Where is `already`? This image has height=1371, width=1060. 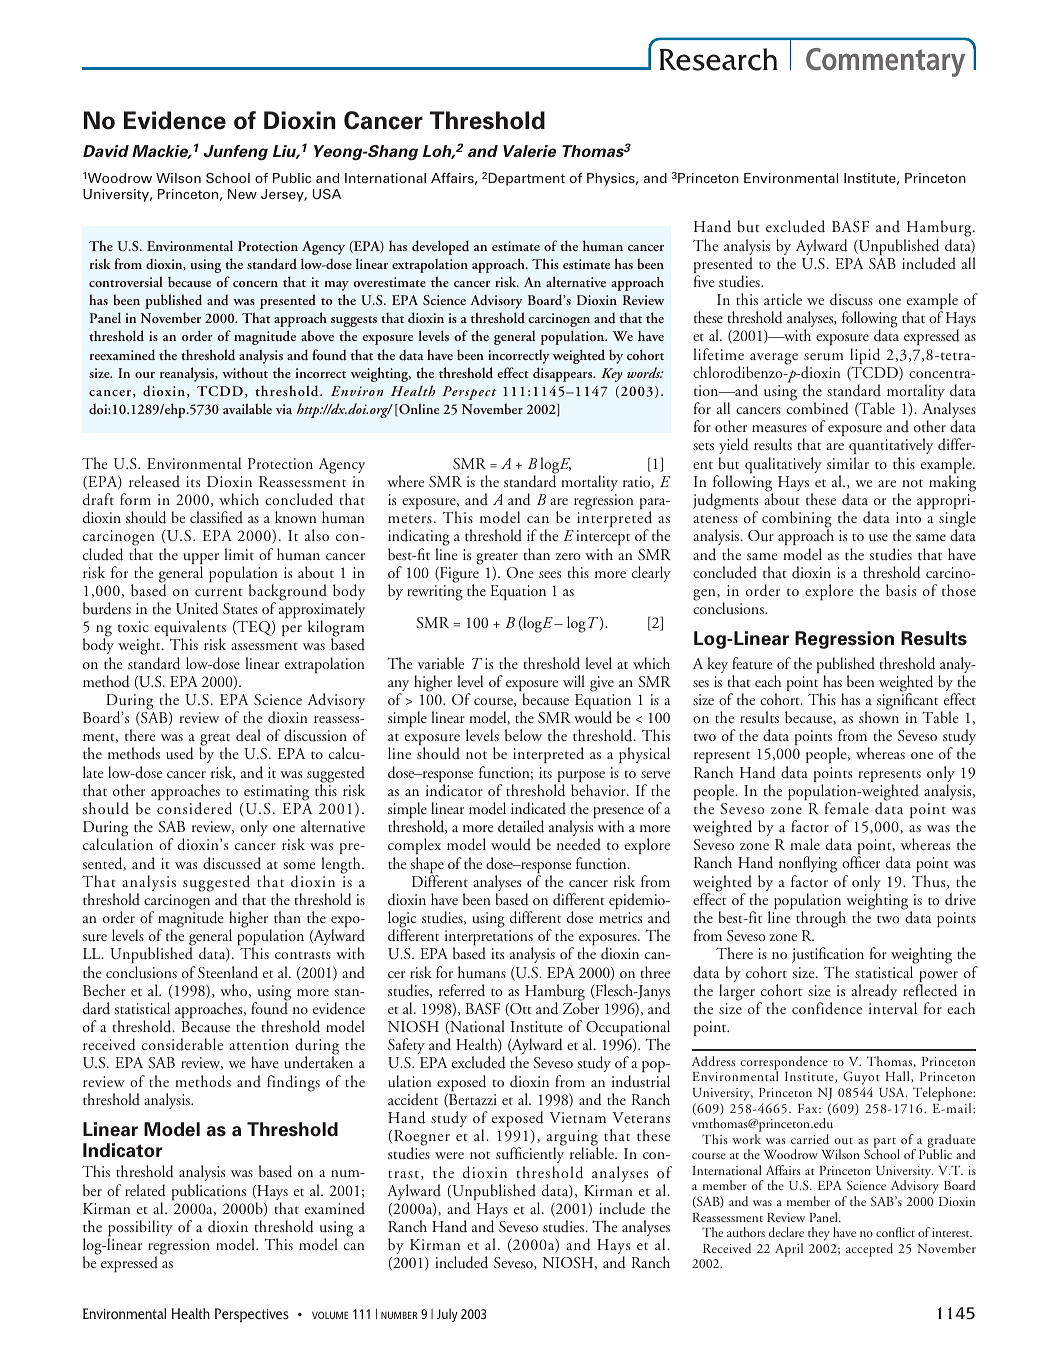 already is located at coordinates (874, 992).
